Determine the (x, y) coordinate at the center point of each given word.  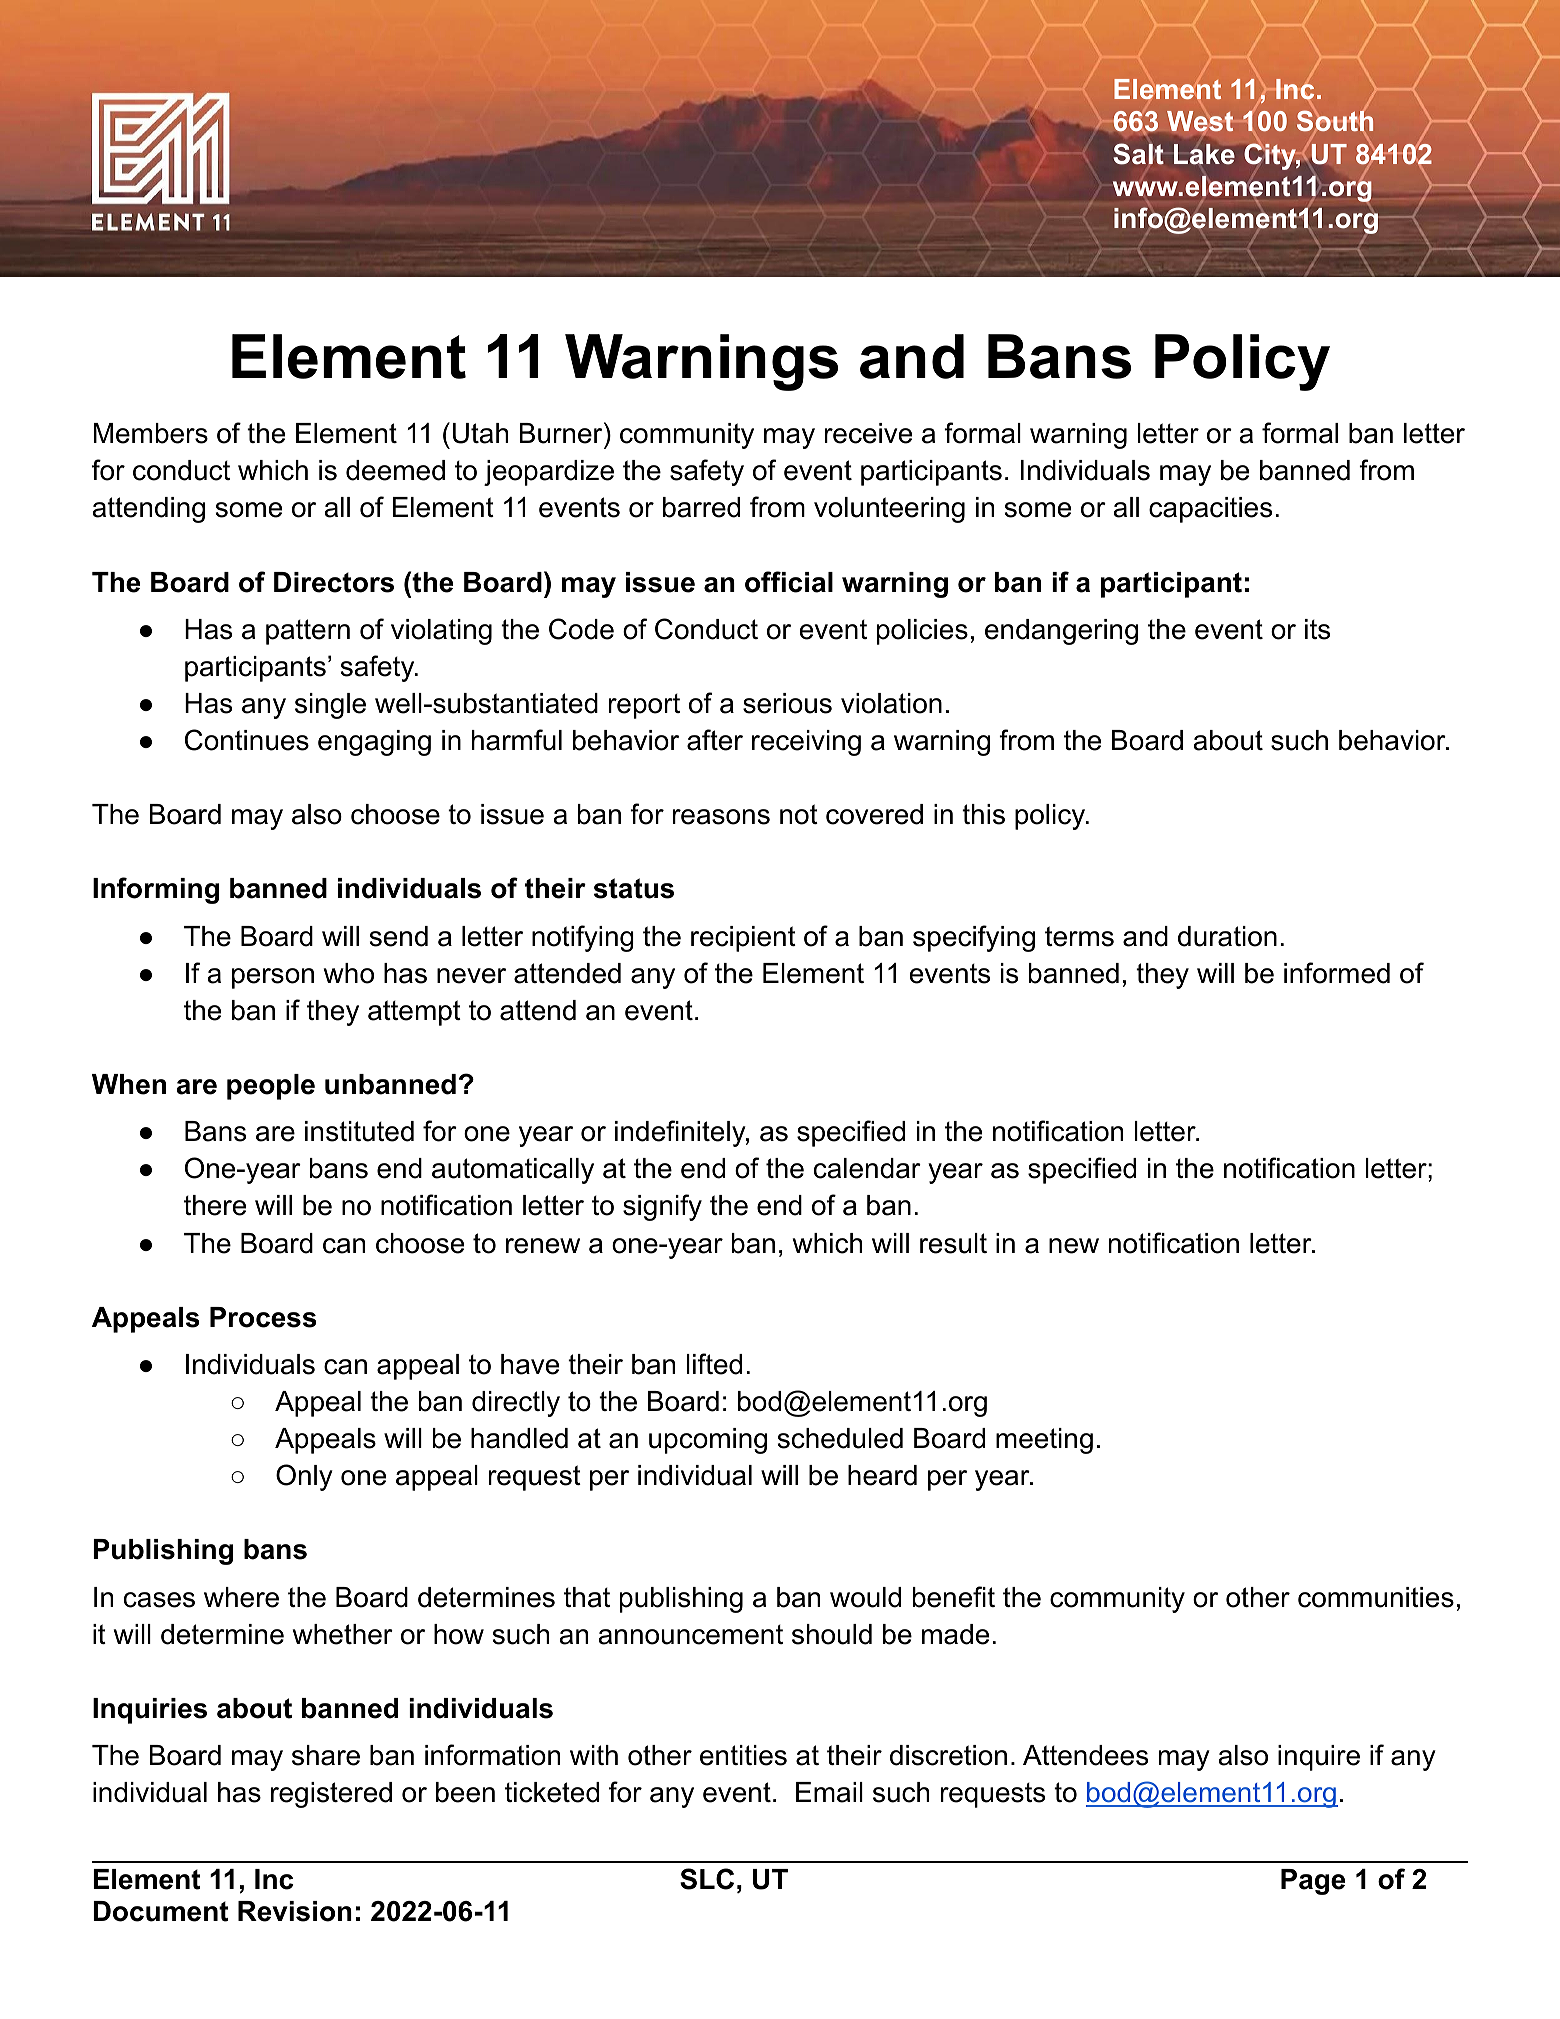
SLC (707, 1879)
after (715, 740)
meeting (1044, 1441)
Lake (1204, 154)
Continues (247, 740)
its (1317, 629)
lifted (714, 1364)
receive (868, 433)
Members (151, 433)
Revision (295, 1911)
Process (263, 1317)
